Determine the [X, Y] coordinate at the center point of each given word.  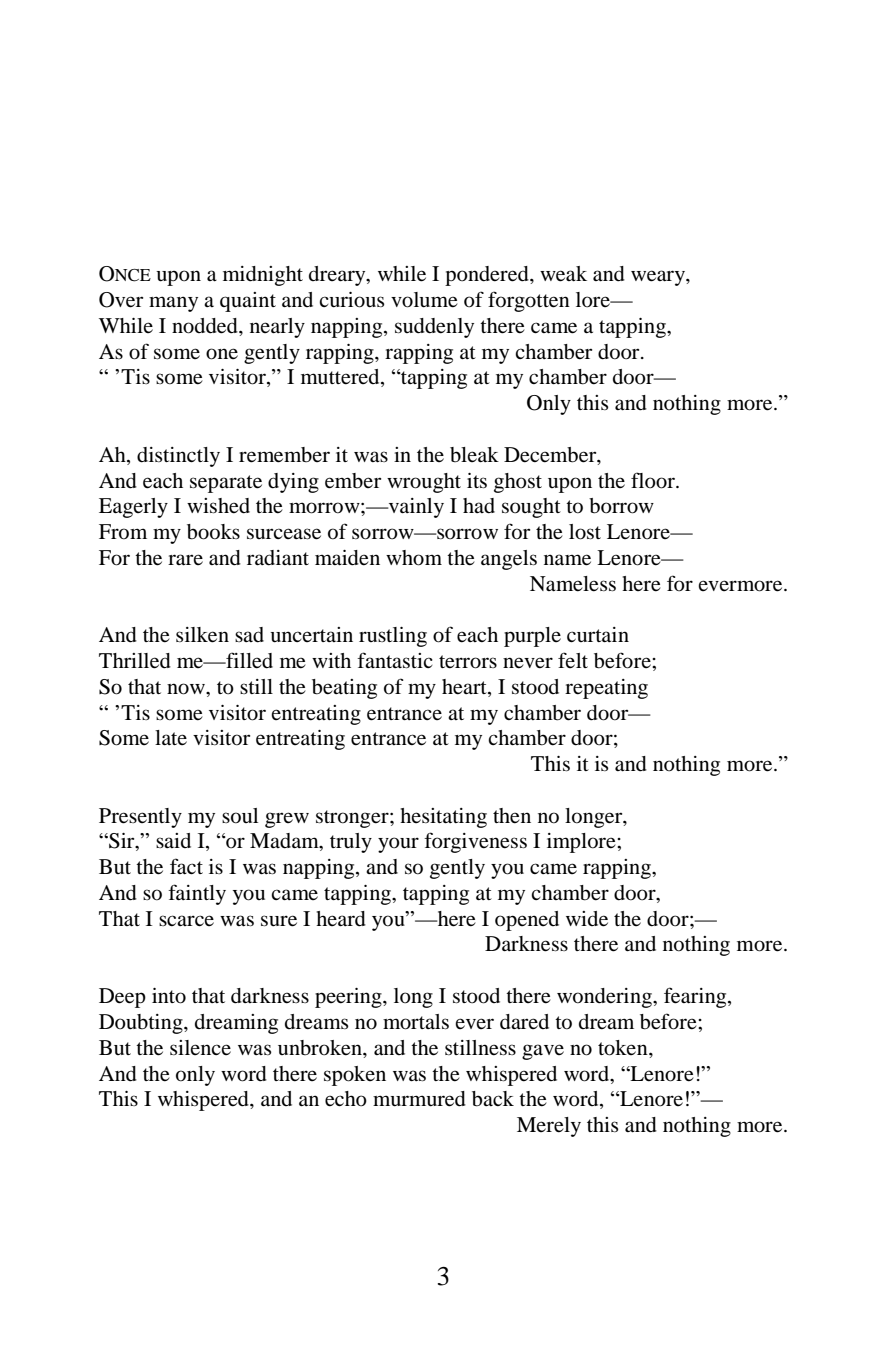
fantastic [395, 660]
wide [587, 919]
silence [200, 1047]
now [187, 689]
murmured [419, 1099]
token [624, 1048]
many [173, 304]
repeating [606, 689]
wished [218, 506]
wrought [424, 483]
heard [341, 919]
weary [659, 278]
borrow [621, 506]
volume [424, 300]
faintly [197, 894]
